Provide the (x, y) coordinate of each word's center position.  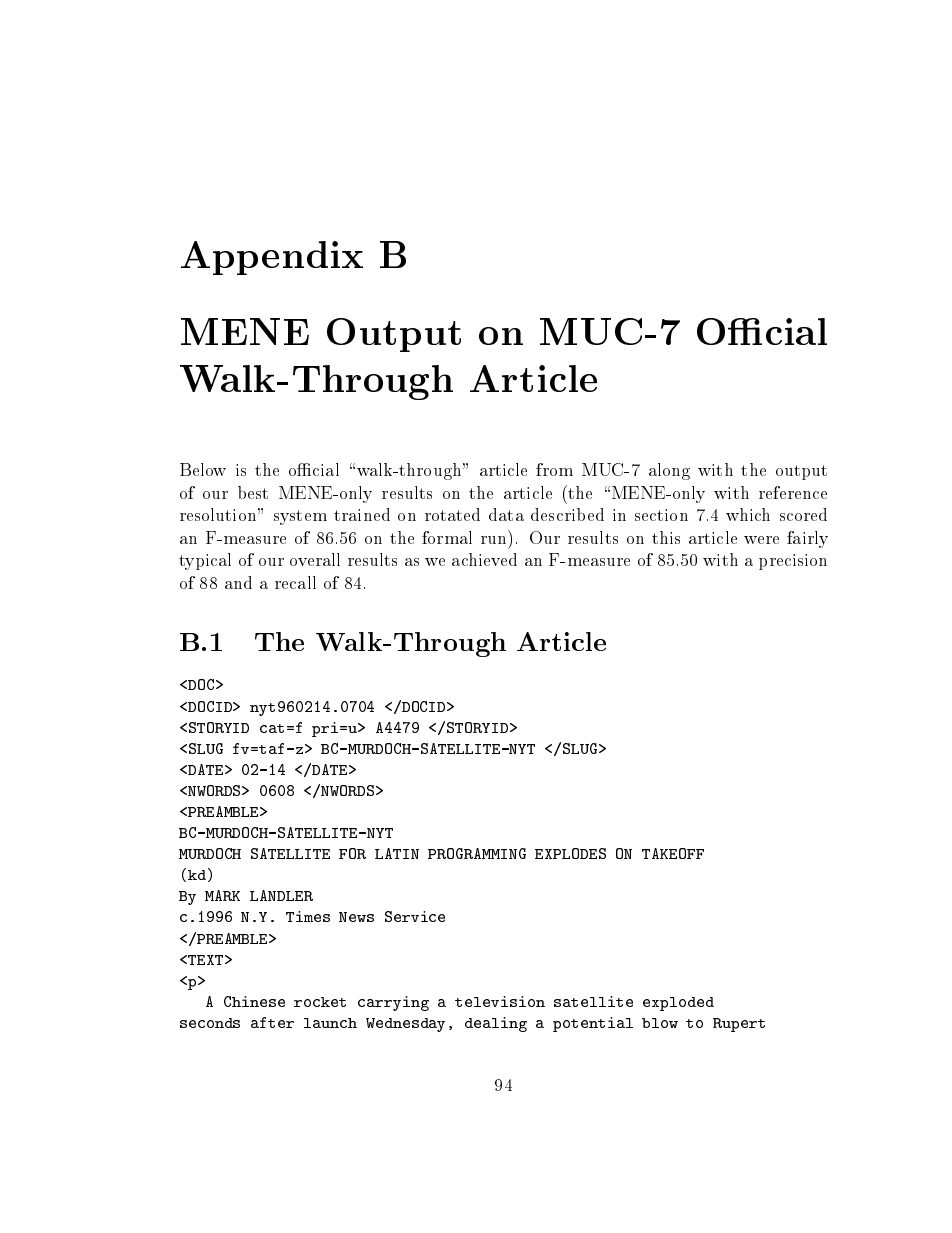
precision (793, 562)
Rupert (739, 1025)
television (500, 1001)
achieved (484, 559)
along (669, 471)
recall (295, 582)
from (554, 469)
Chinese (254, 1001)
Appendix (272, 258)
